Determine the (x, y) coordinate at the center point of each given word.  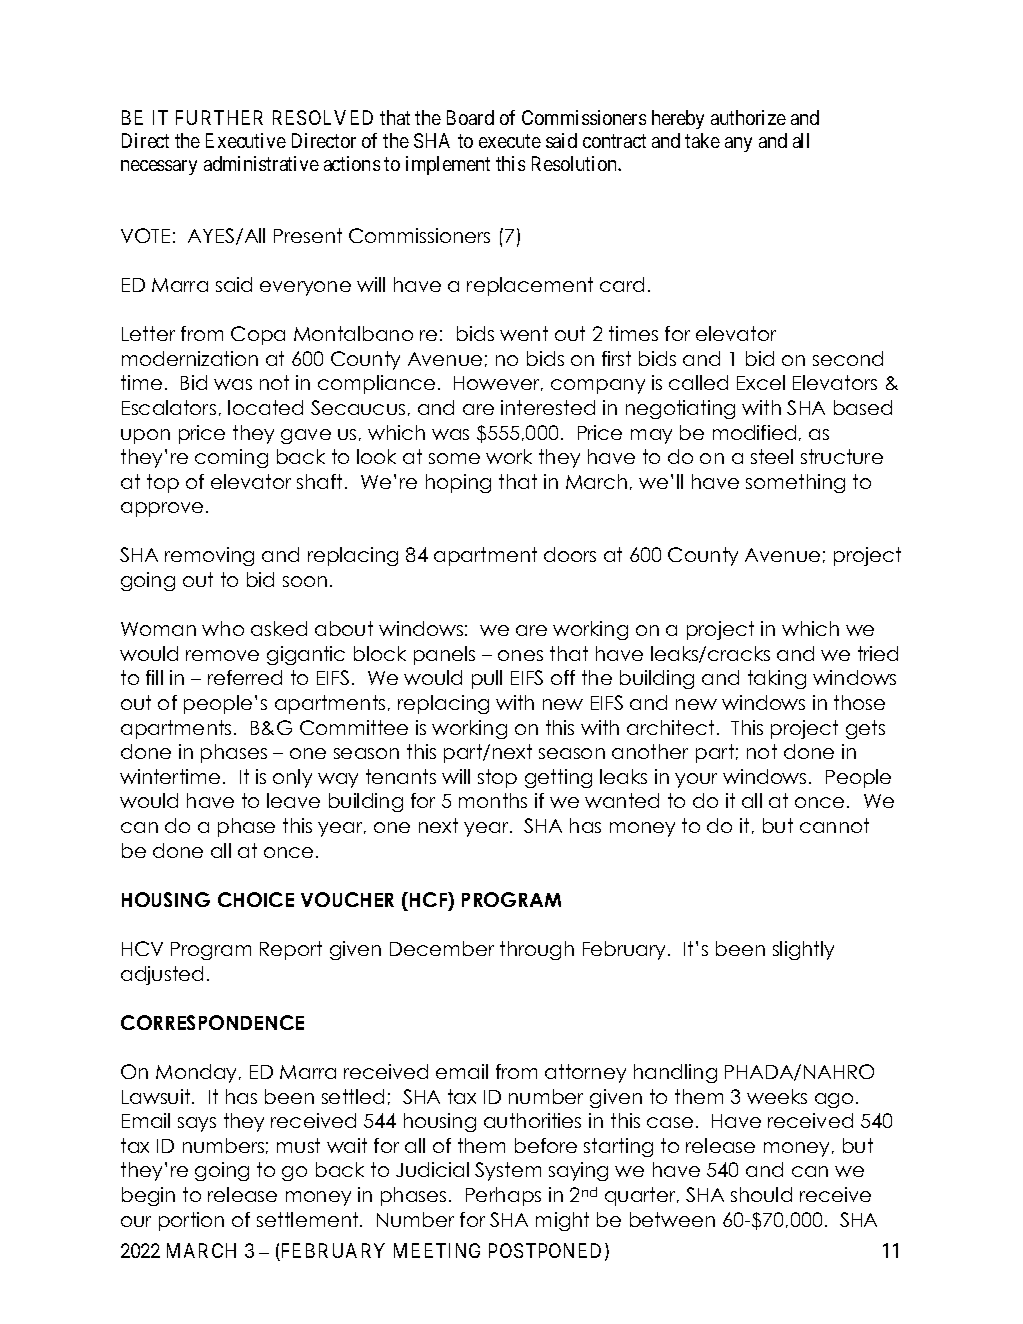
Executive (246, 140)
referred (245, 677)
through (537, 950)
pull (487, 679)
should (761, 1194)
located (265, 407)
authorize (748, 117)
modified (754, 432)
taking (777, 679)
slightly (803, 950)
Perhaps (503, 1196)
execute (510, 141)
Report (291, 950)
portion (191, 1221)
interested (548, 407)
